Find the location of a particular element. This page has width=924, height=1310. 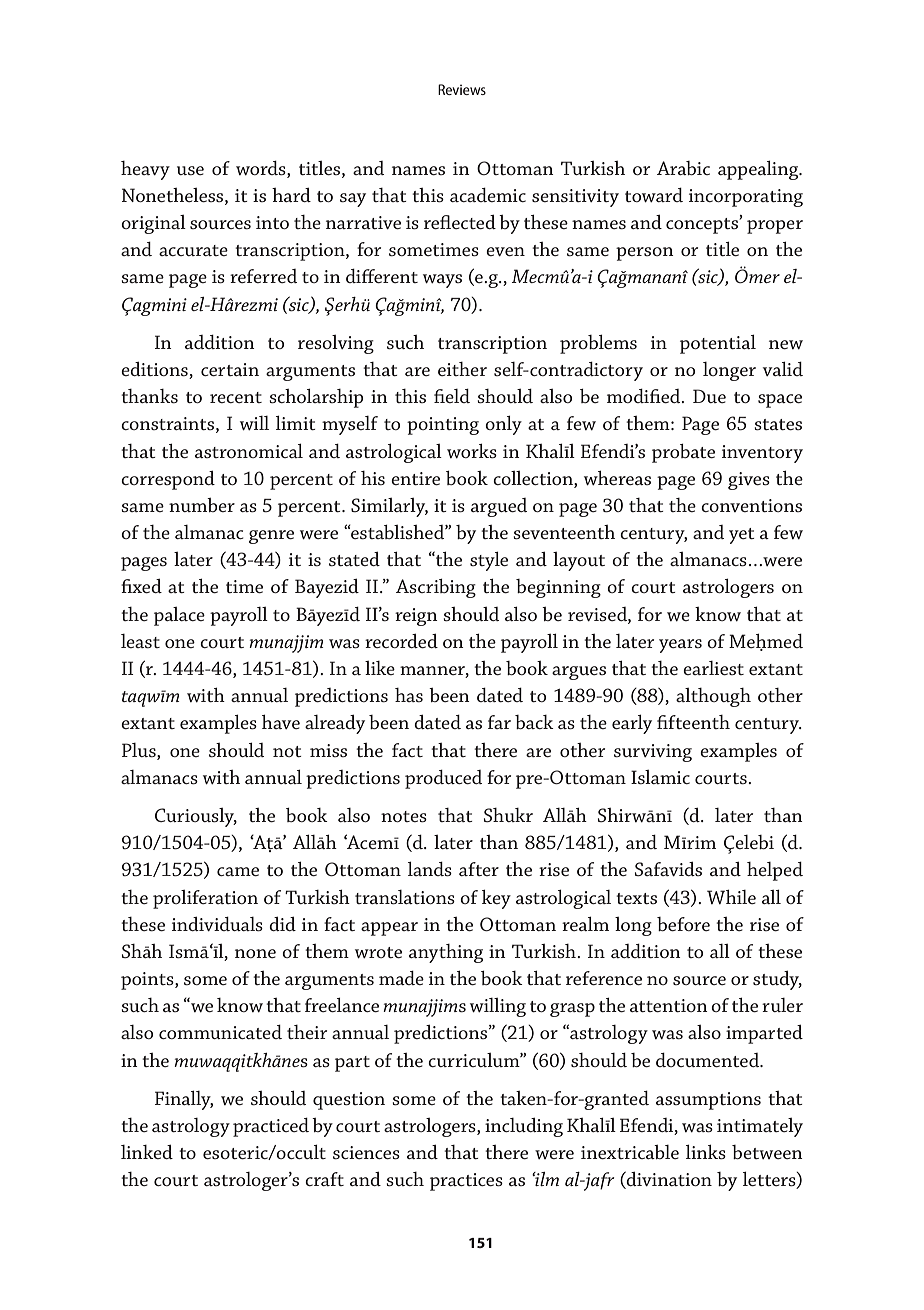

Arabic is located at coordinates (683, 168).
